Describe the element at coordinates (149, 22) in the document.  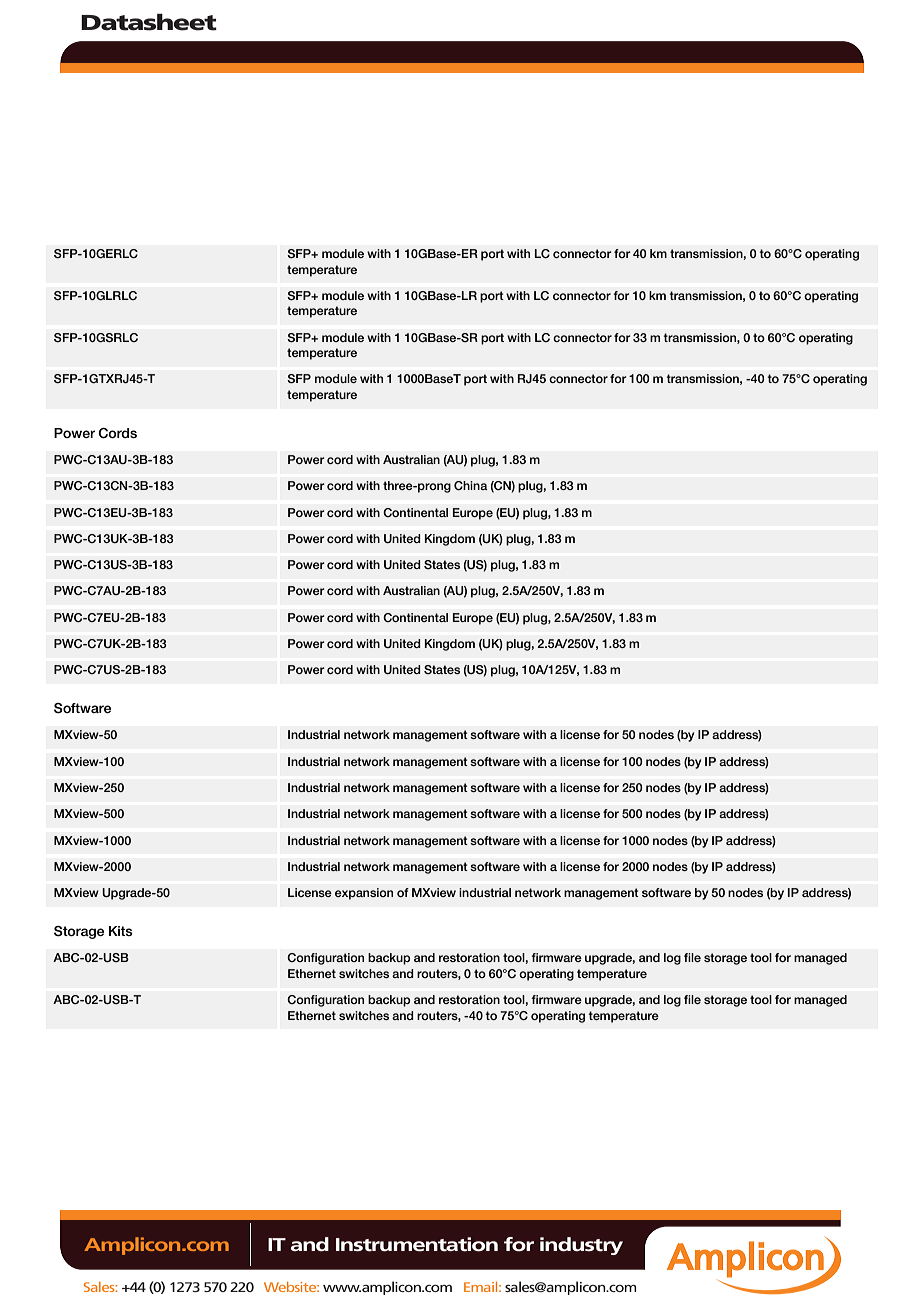
I see `Datasheet` at that location.
